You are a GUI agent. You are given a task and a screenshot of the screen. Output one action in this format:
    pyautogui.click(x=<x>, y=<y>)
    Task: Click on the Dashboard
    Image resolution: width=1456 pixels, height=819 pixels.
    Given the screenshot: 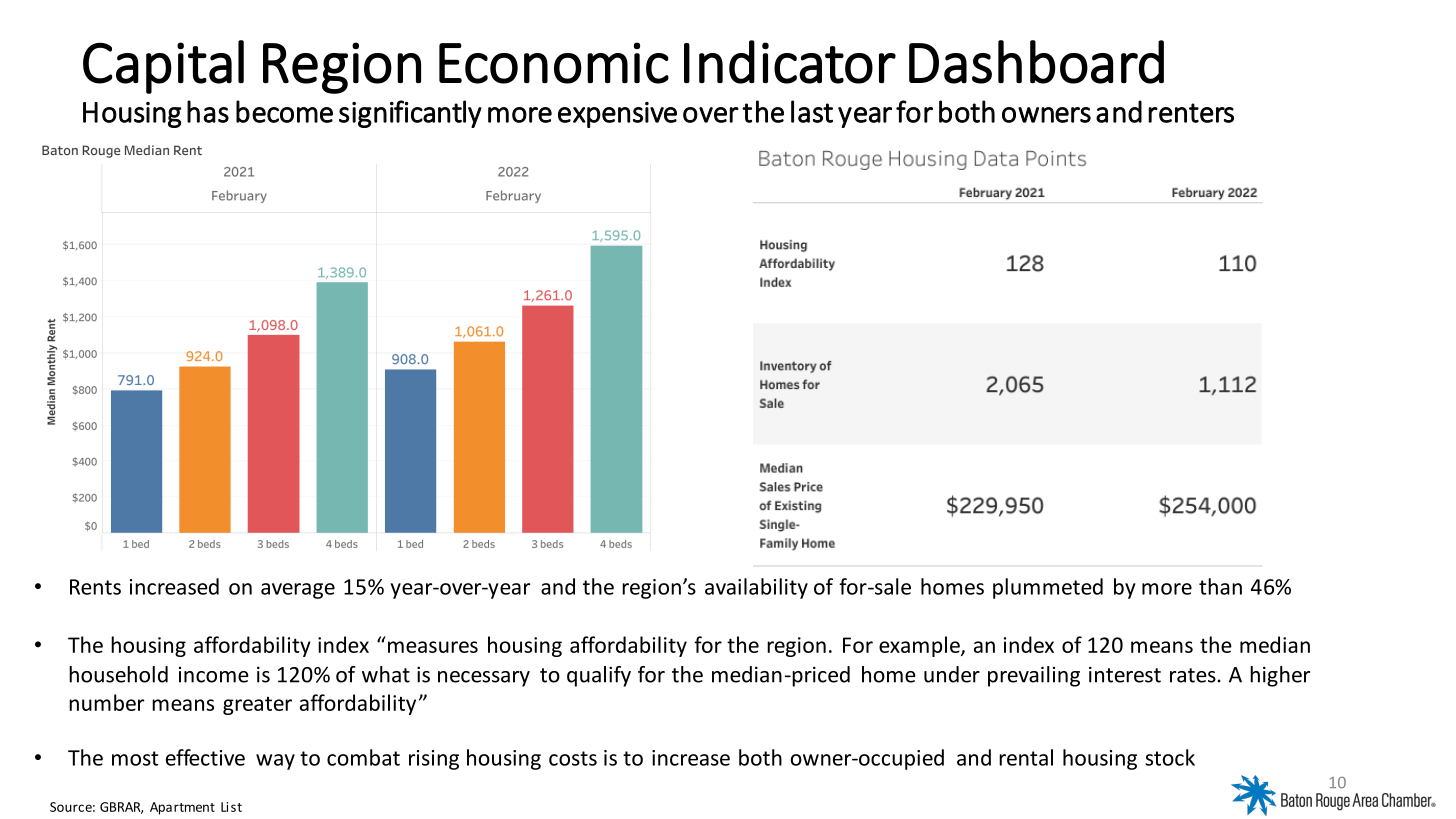 What is the action you would take?
    pyautogui.click(x=1036, y=62)
